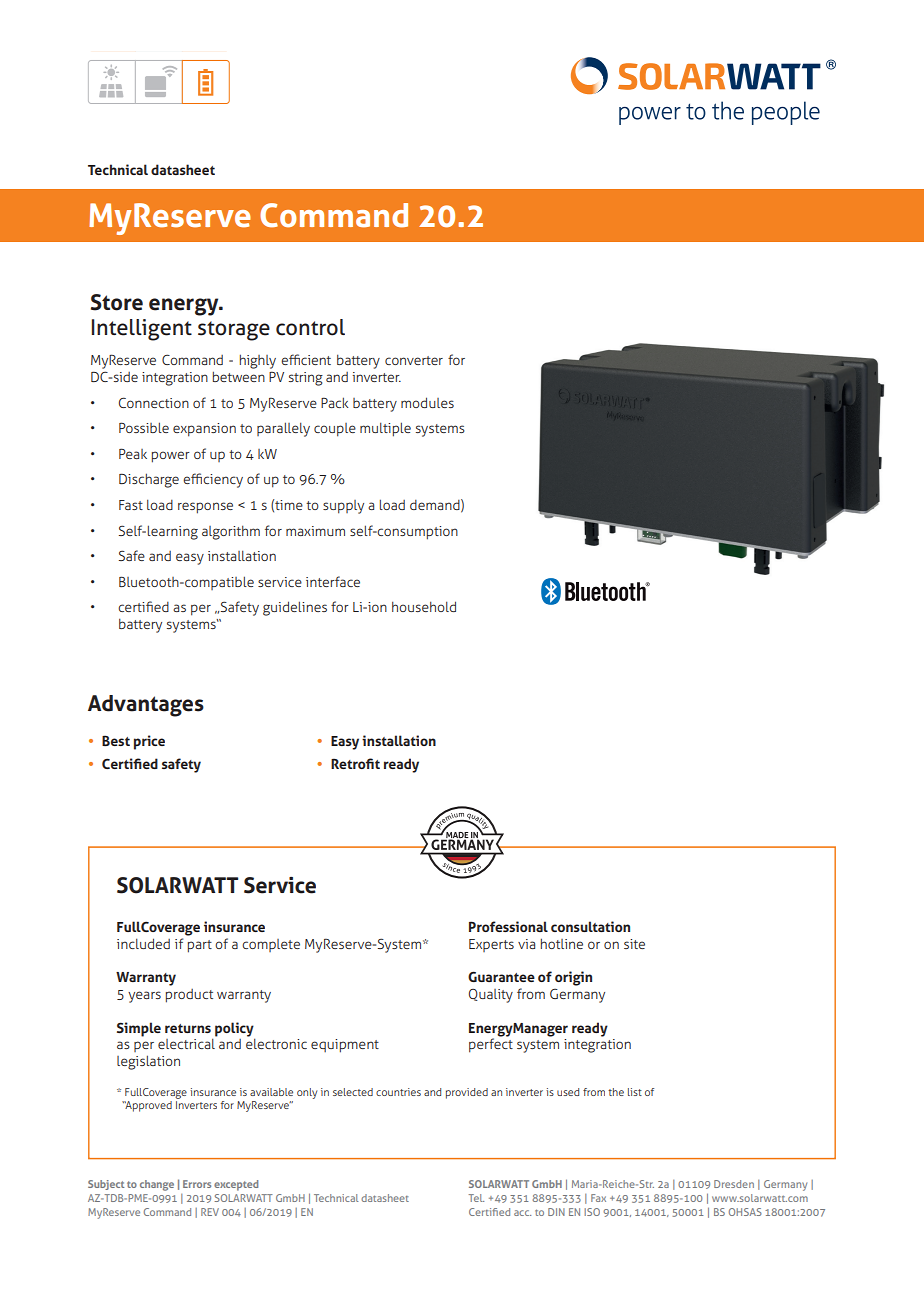 This screenshot has height=1308, width=924. I want to click on Errors, so click(197, 1184).
